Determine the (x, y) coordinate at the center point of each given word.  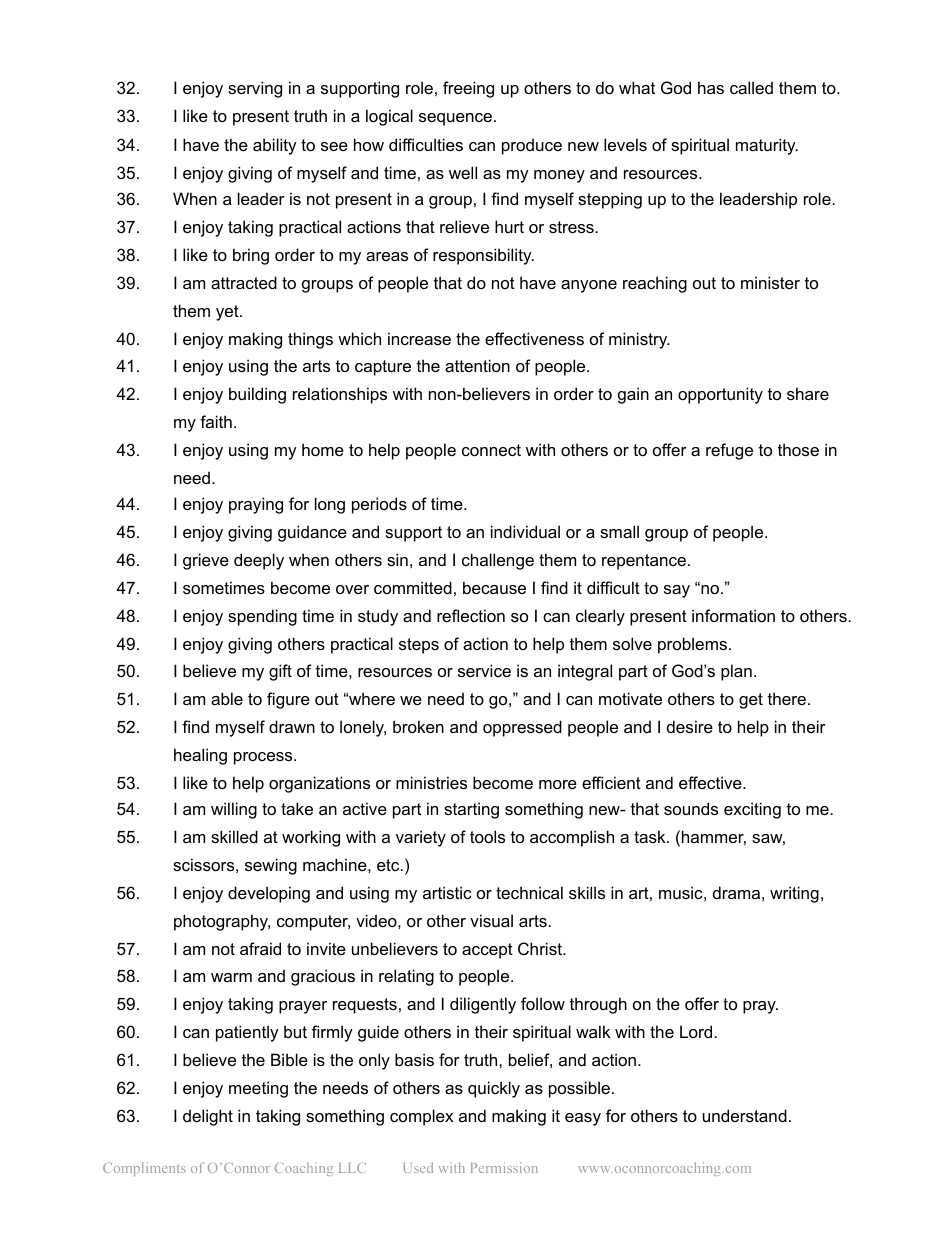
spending (262, 617)
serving (255, 89)
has (711, 87)
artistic (447, 892)
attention (477, 365)
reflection (471, 615)
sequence (455, 119)
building (257, 395)
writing (794, 894)
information (733, 615)
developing (269, 894)
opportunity (720, 395)
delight (208, 1117)
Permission (504, 1167)
